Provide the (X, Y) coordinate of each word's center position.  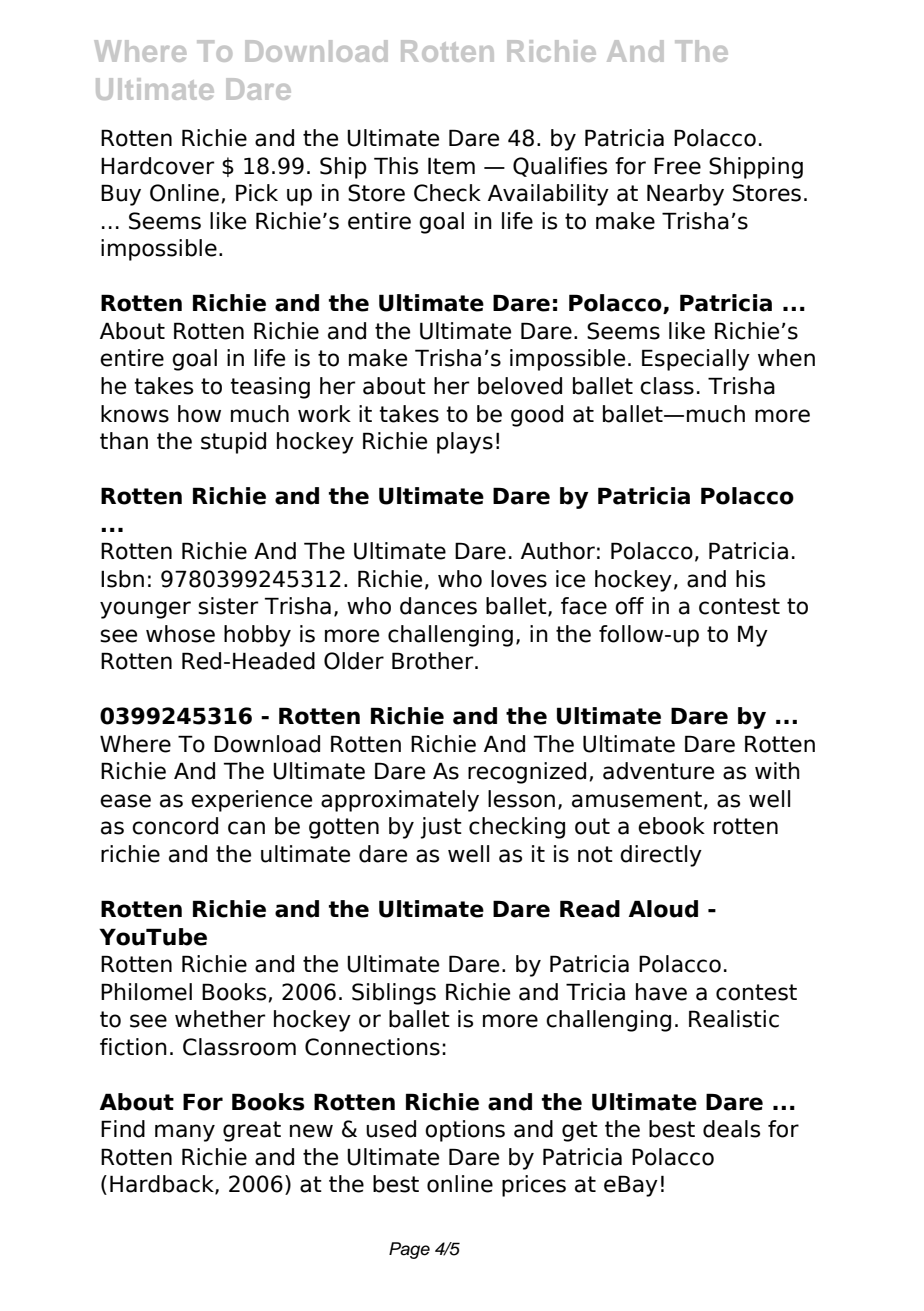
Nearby (685, 195)
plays (465, 443)
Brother (434, 661)
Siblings (394, 994)
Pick (257, 193)
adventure (658, 771)
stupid (233, 443)
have (661, 992)
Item (451, 166)
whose (180, 634)
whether (220, 1019)
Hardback (163, 1185)
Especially (696, 360)
